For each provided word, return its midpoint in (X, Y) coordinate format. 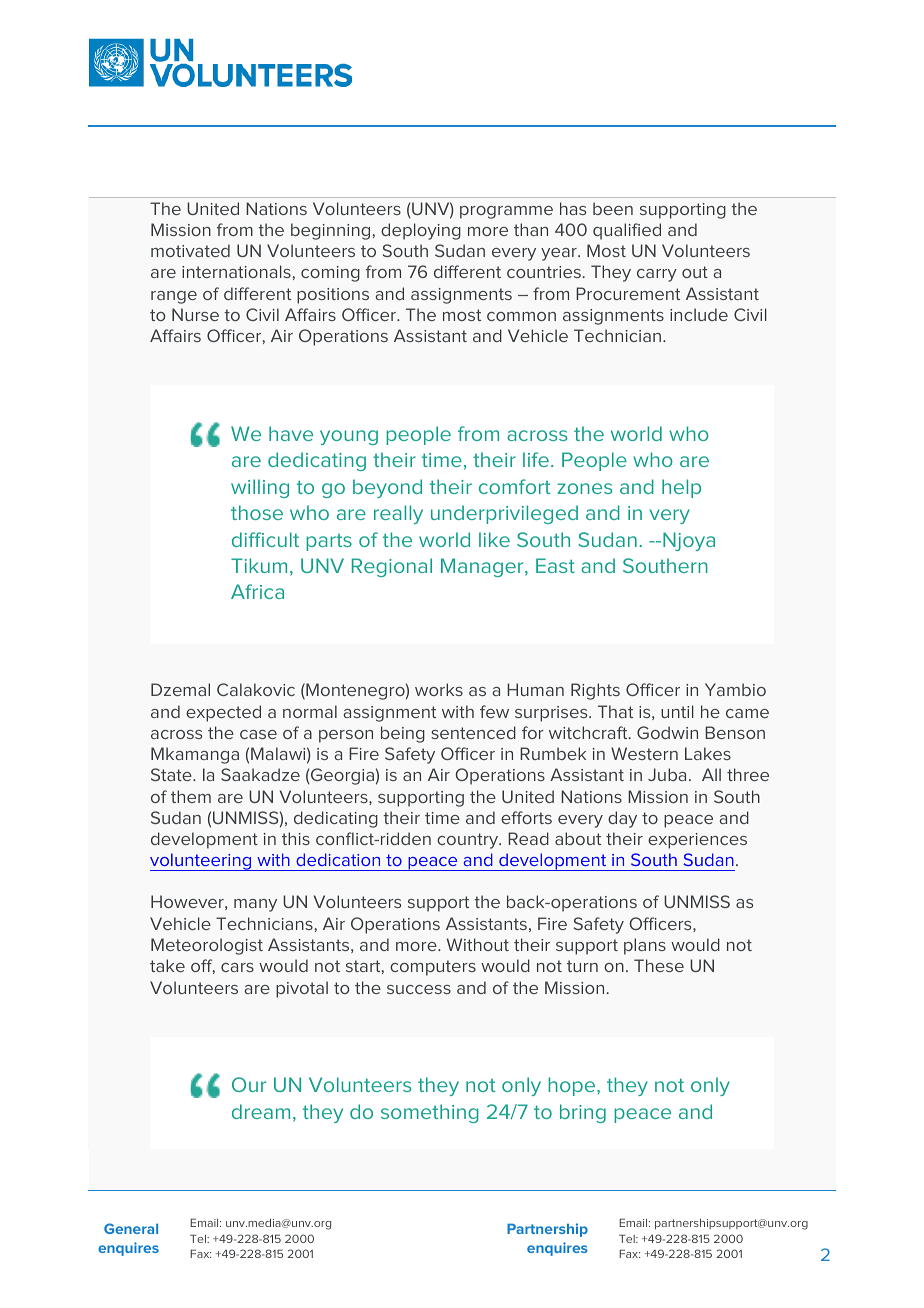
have (291, 433)
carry (657, 275)
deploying (421, 231)
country (469, 841)
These (659, 965)
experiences (697, 841)
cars (237, 967)
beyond (387, 488)
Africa (257, 591)
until (677, 711)
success (419, 989)
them (191, 796)
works (439, 689)
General (131, 1228)
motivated (190, 250)
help (681, 488)
